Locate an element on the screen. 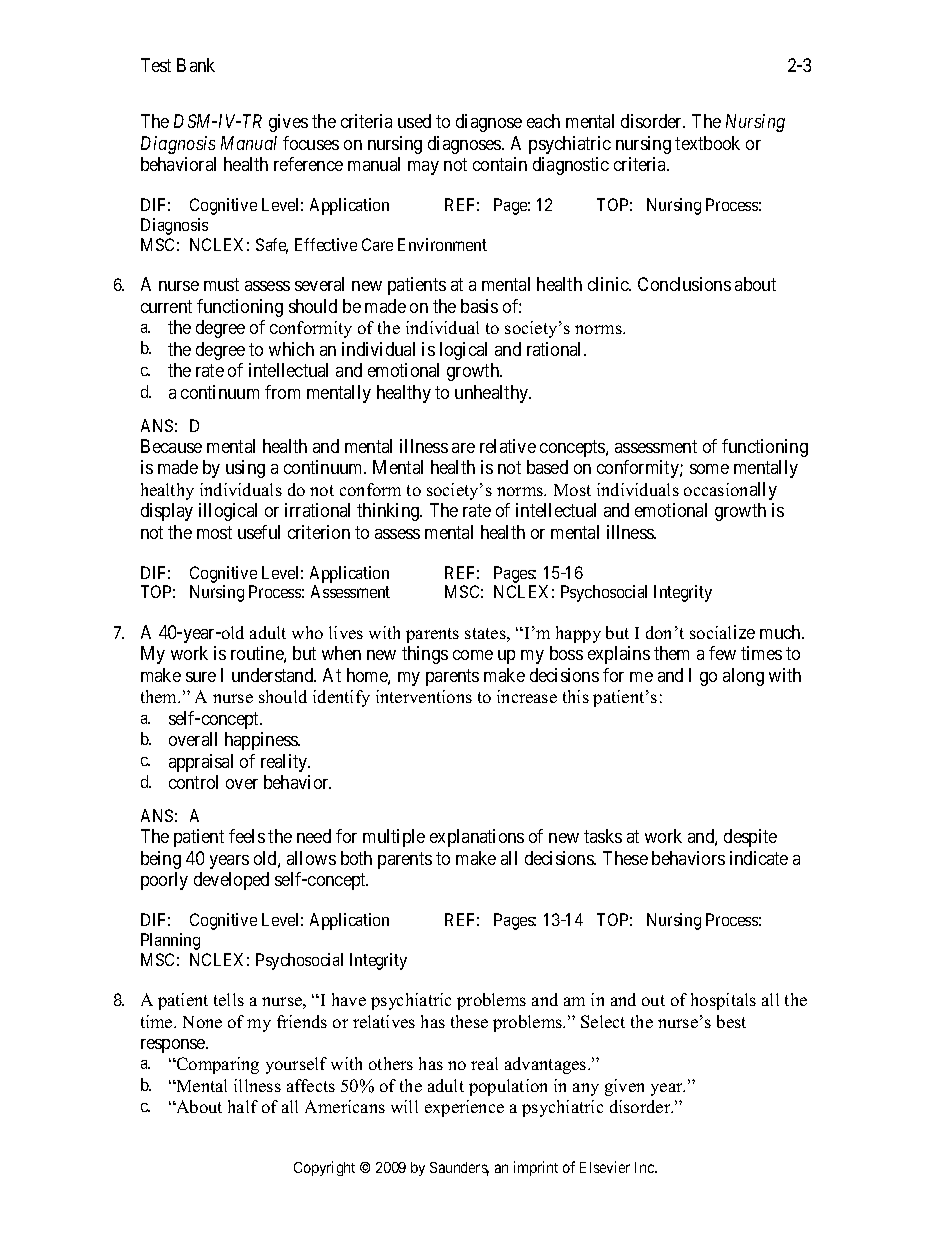 Image resolution: width=952 pixels, height=1233 pixels. socialize is located at coordinates (722, 632).
